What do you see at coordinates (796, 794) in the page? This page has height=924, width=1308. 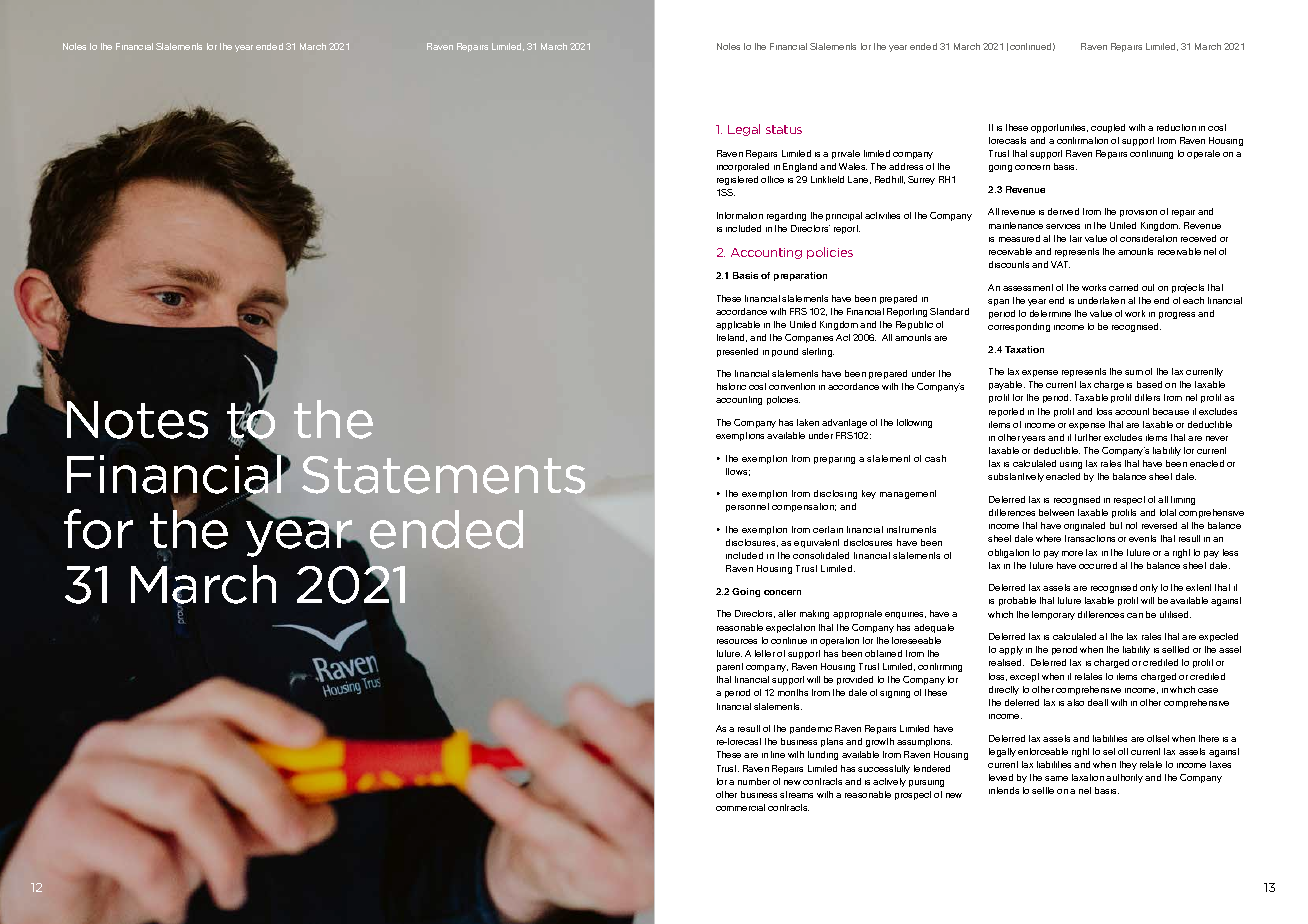 I see `streams` at bounding box center [796, 794].
